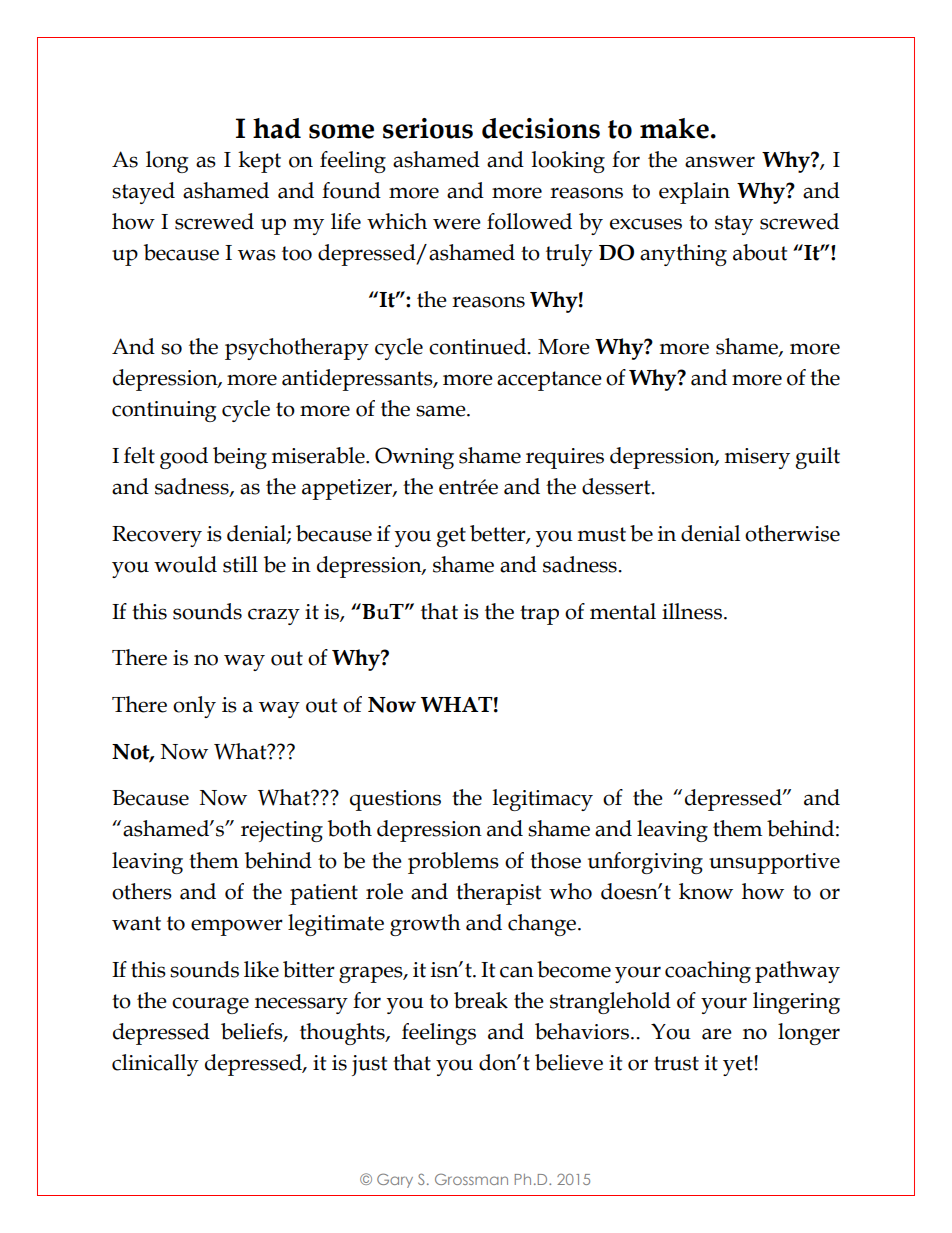  I want to click on only, so click(194, 707).
